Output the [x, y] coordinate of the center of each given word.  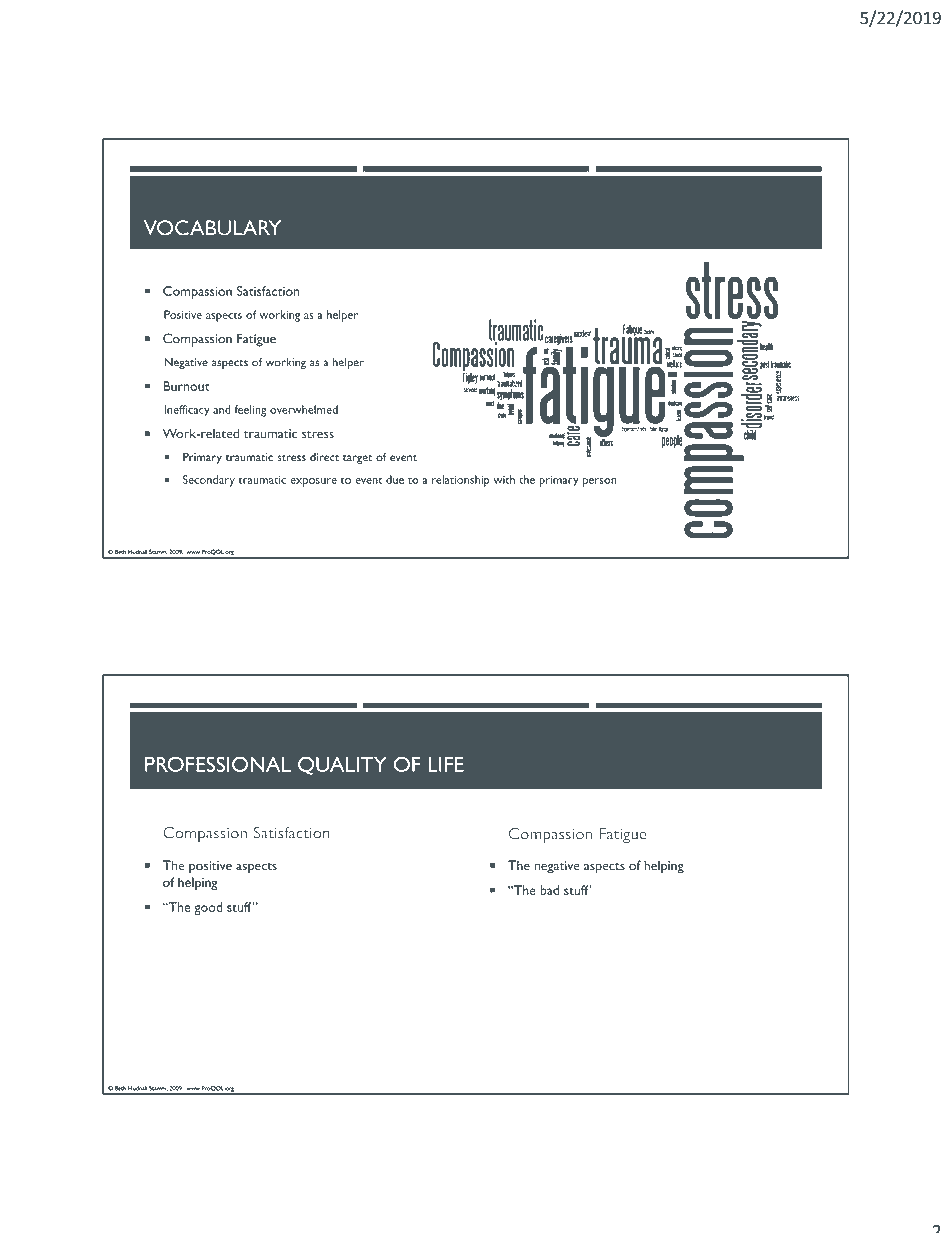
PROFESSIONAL [218, 764]
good [208, 908]
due [395, 479]
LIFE [446, 764]
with [504, 479]
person [599, 482]
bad [549, 890]
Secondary [209, 481]
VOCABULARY [212, 228]
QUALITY [342, 765]
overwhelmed [304, 409]
